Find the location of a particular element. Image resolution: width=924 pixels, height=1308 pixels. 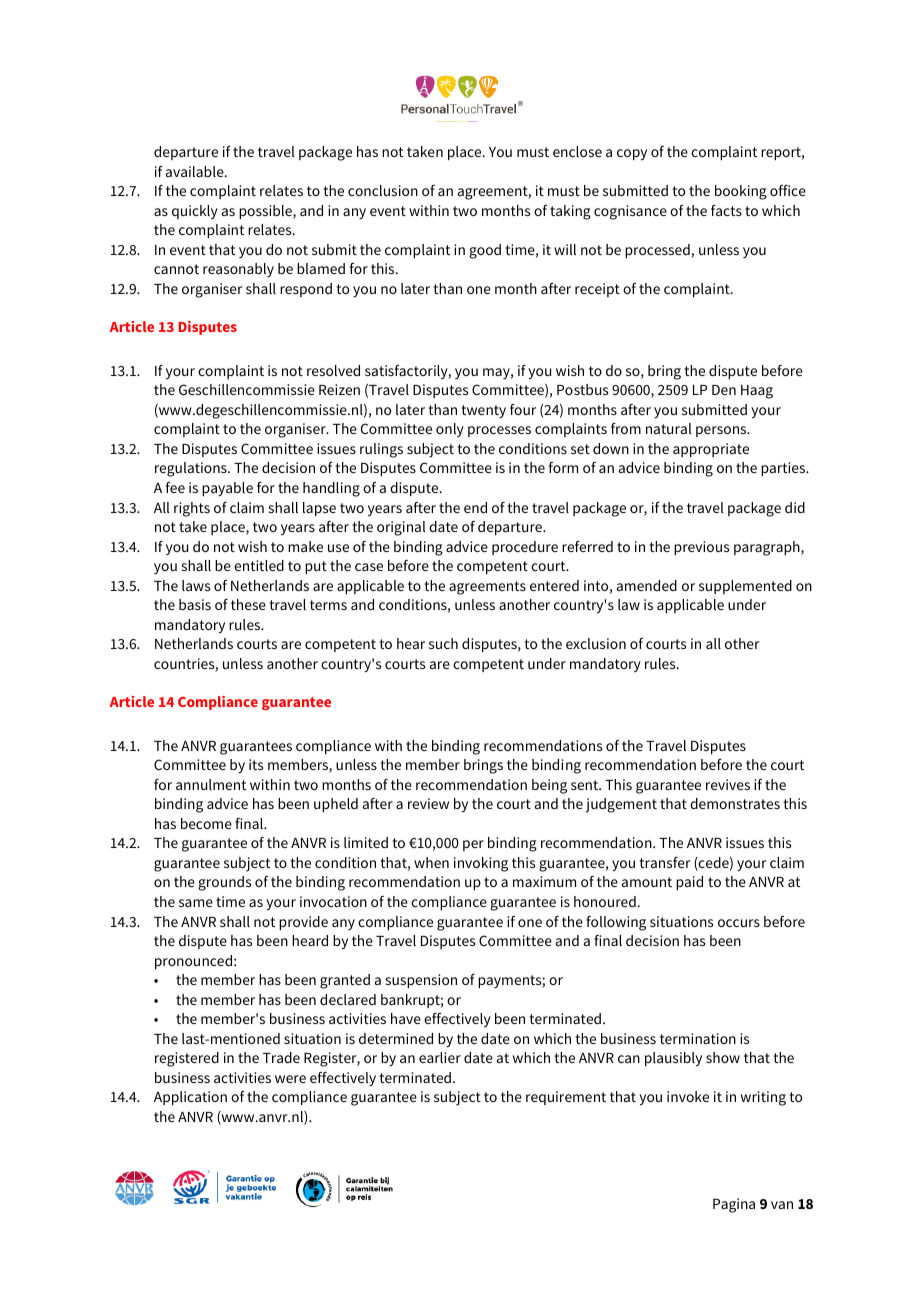

Application is located at coordinates (190, 1098).
